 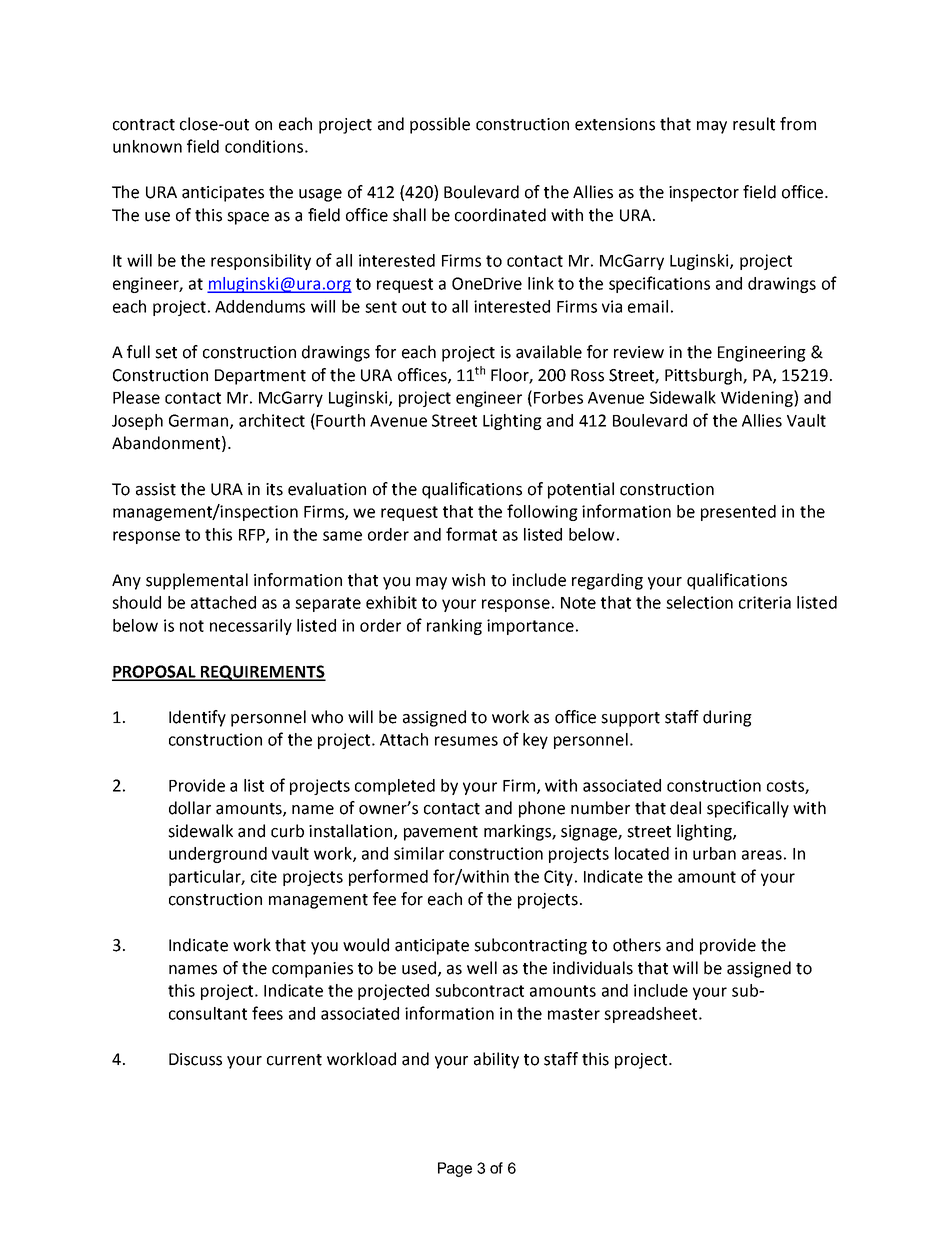 What do you see at coordinates (156, 489) in the screenshot?
I see `assist` at bounding box center [156, 489].
